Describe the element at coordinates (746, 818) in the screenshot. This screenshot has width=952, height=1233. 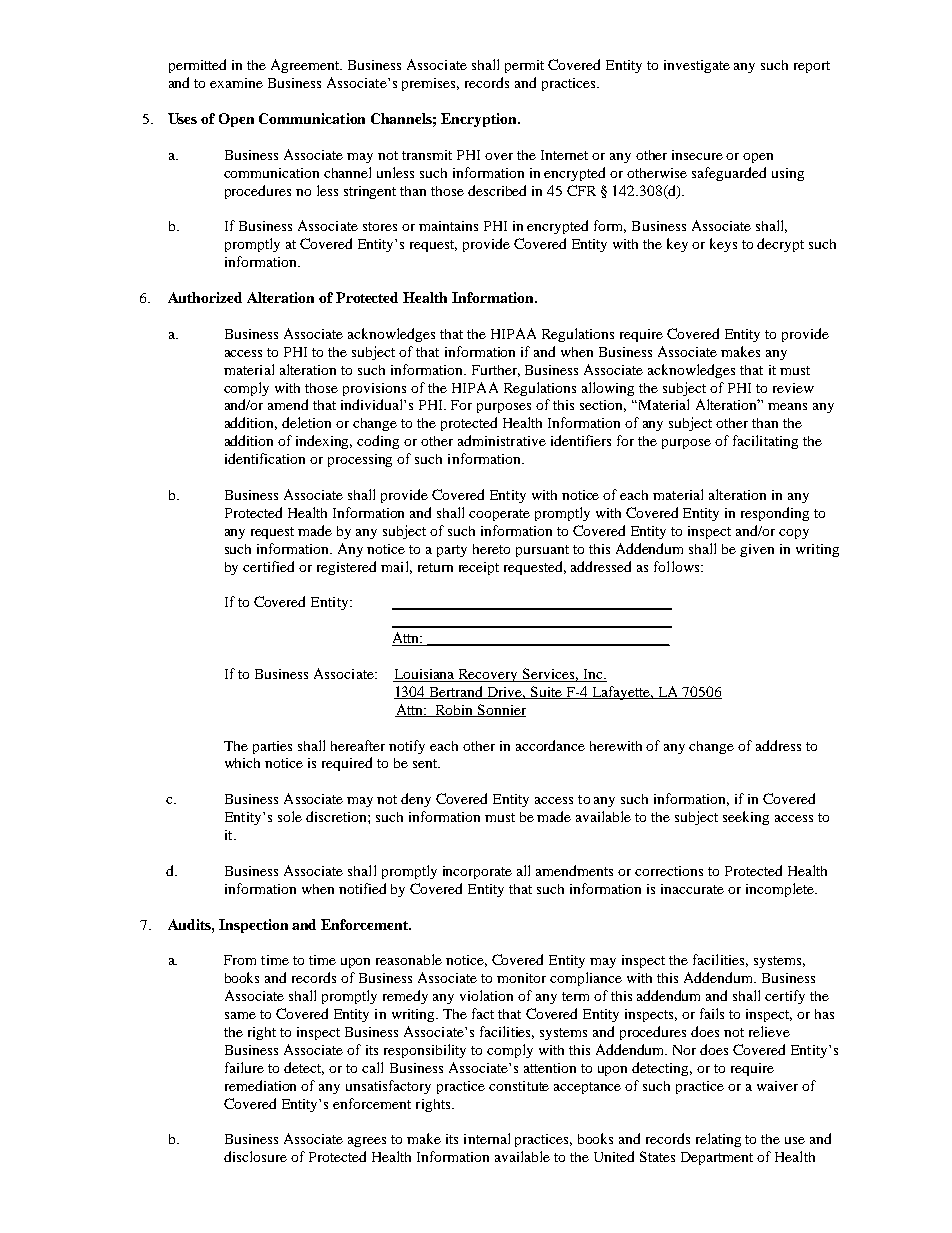
I see `seeking` at that location.
